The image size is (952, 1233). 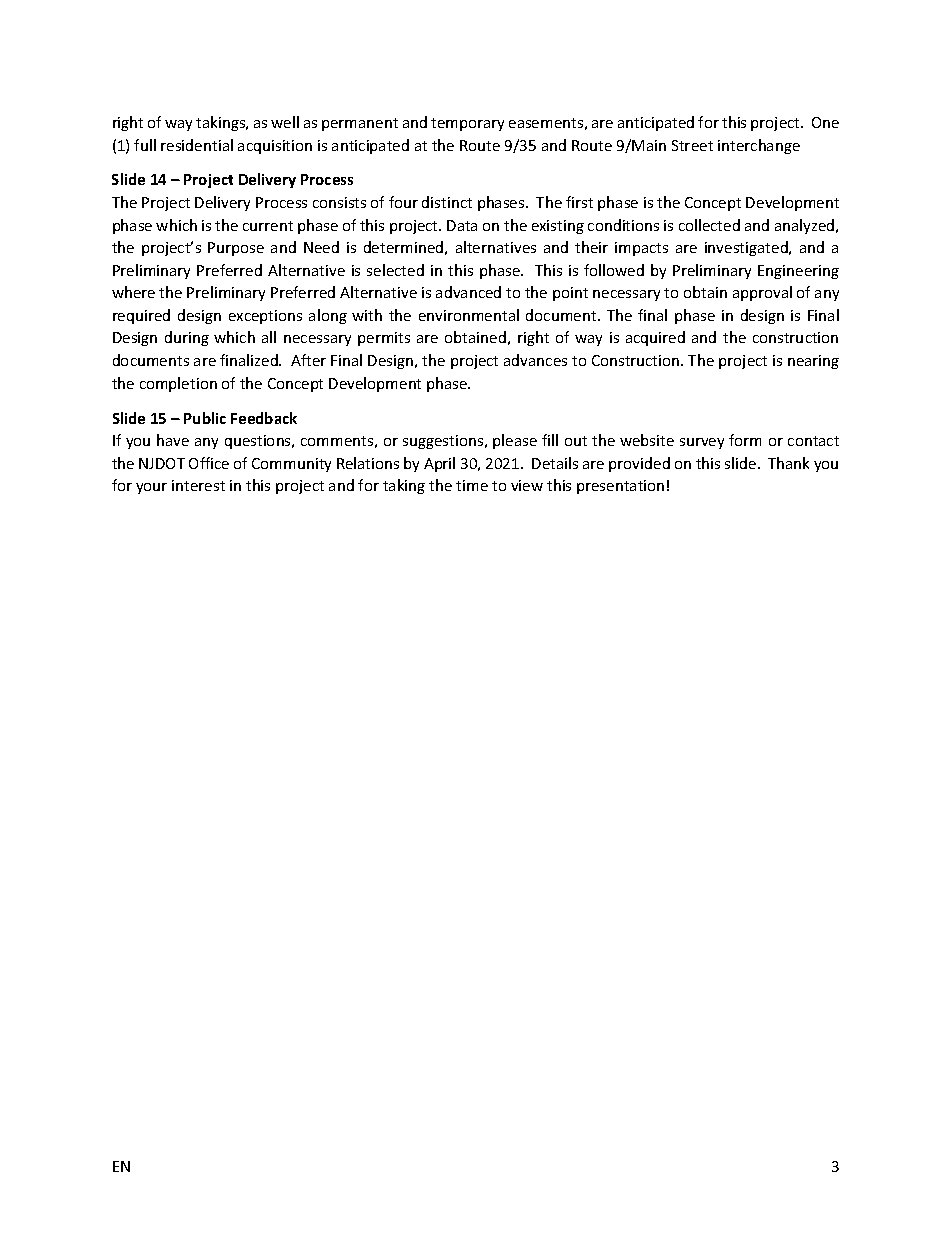 What do you see at coordinates (197, 145) in the page?
I see `residential` at bounding box center [197, 145].
